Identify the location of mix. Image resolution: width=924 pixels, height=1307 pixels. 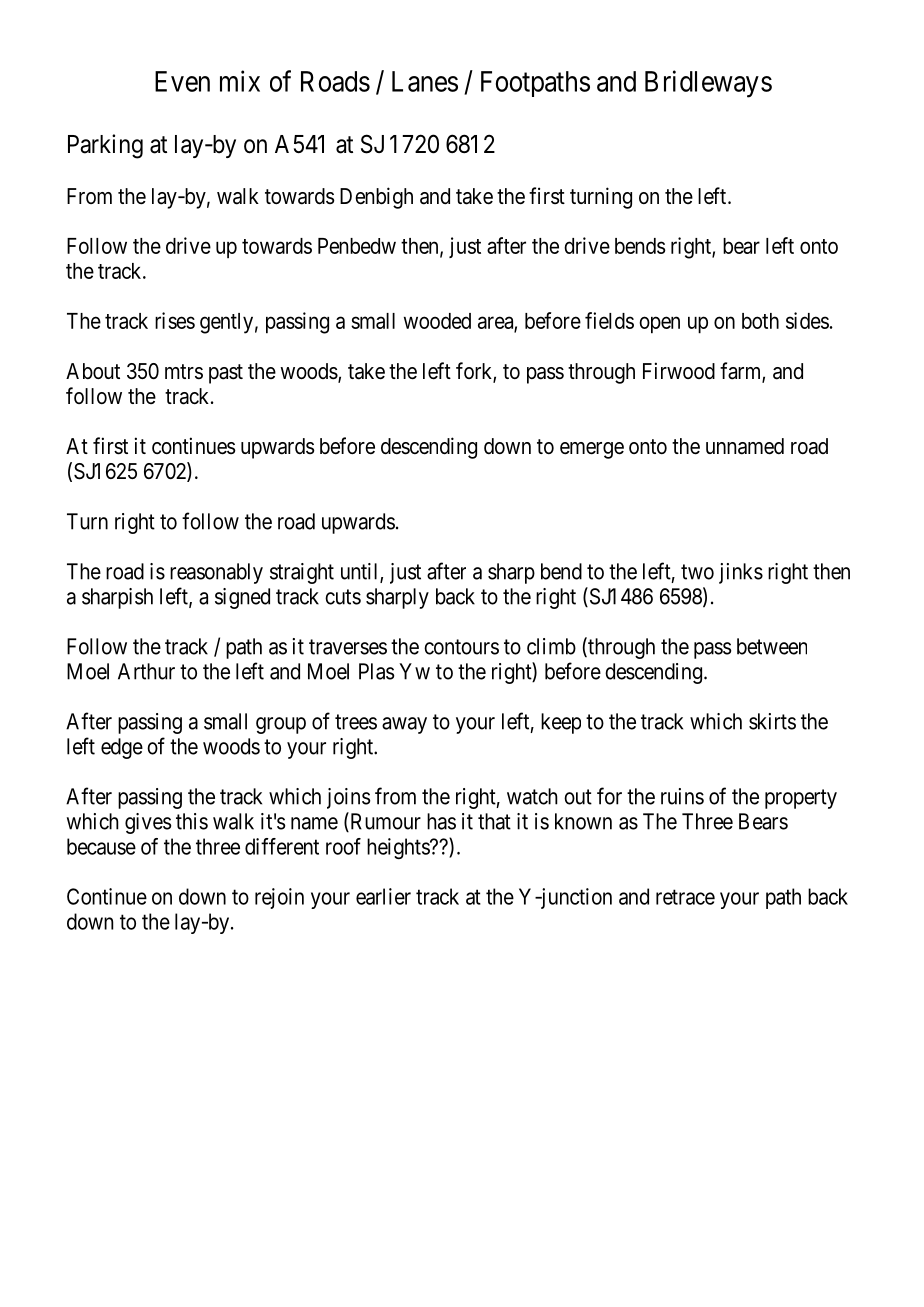
(240, 81).
